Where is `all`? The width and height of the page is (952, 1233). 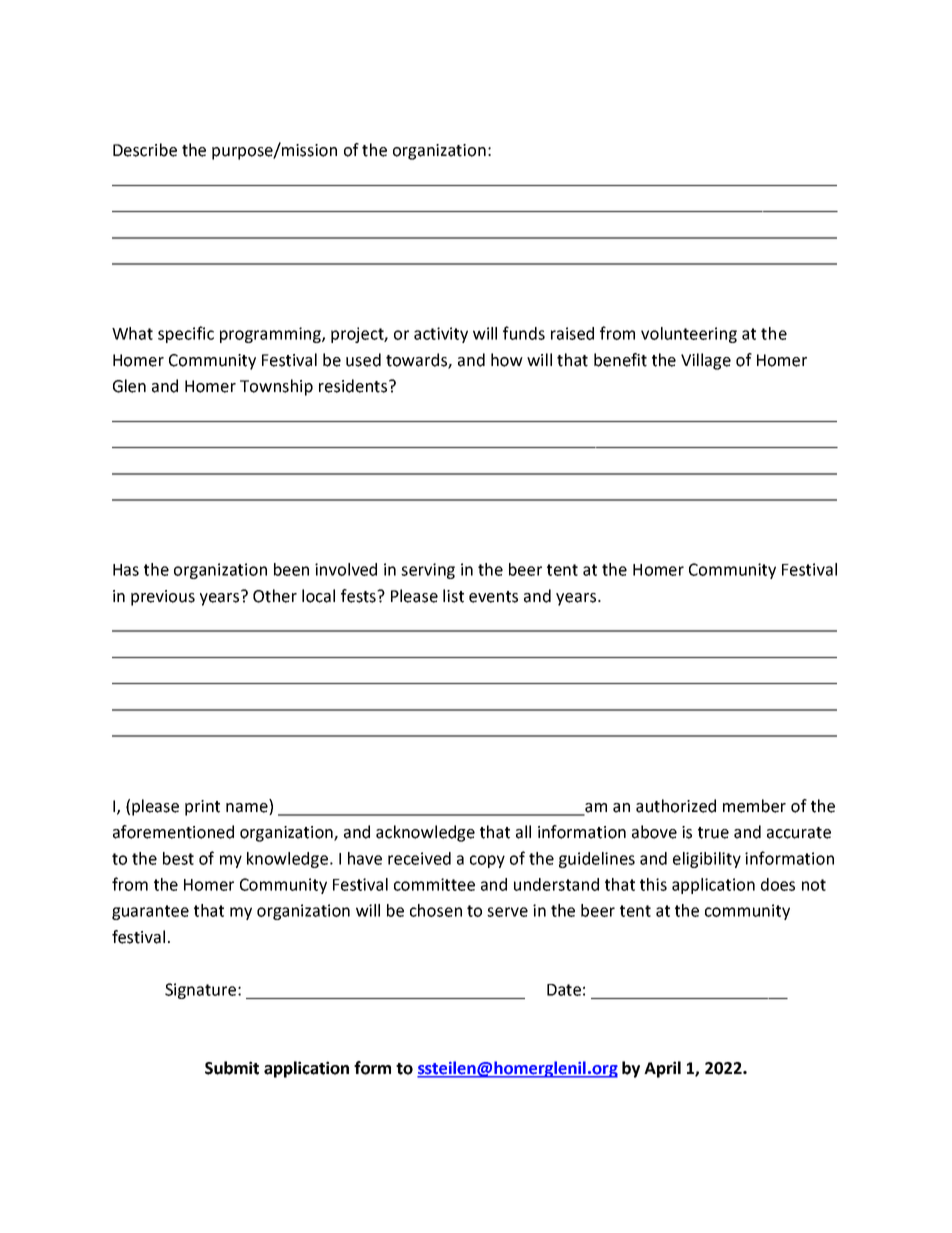
all is located at coordinates (523, 832).
